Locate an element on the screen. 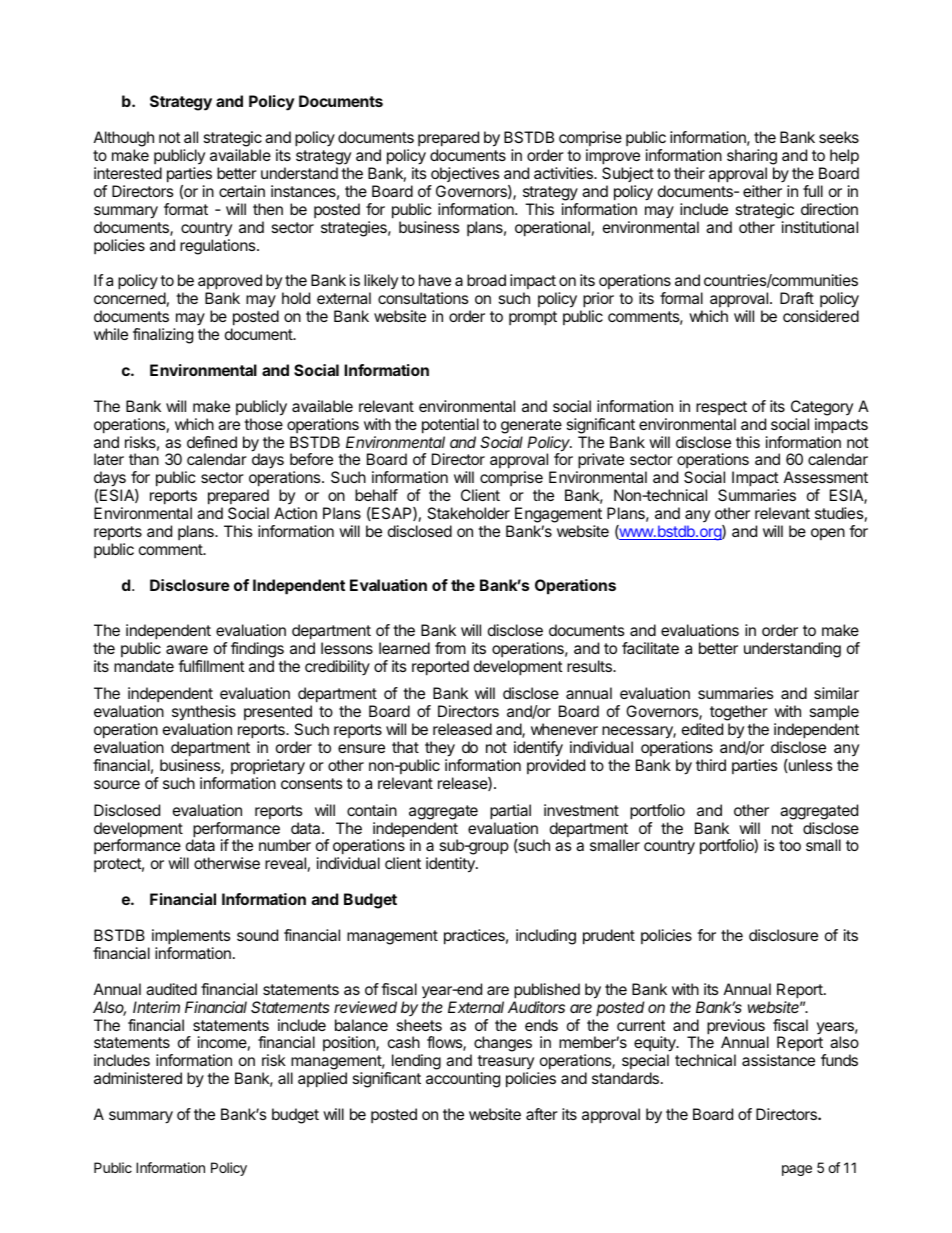 This screenshot has width=952, height=1233. source is located at coordinates (117, 784).
